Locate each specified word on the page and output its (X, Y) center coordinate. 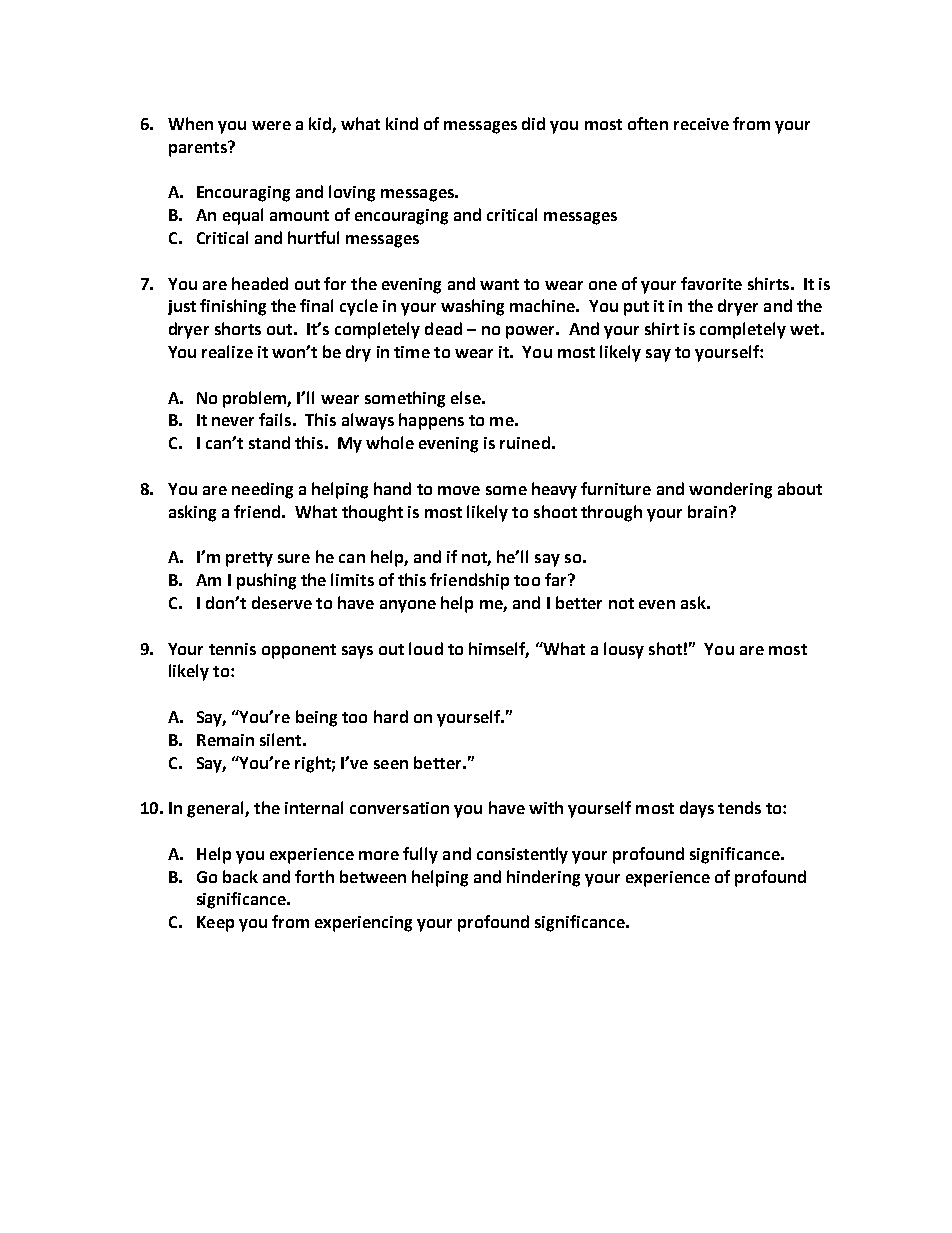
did (533, 123)
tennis (232, 649)
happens (431, 421)
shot (665, 648)
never (233, 421)
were (271, 125)
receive (701, 124)
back (240, 876)
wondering (730, 490)
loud (426, 648)
